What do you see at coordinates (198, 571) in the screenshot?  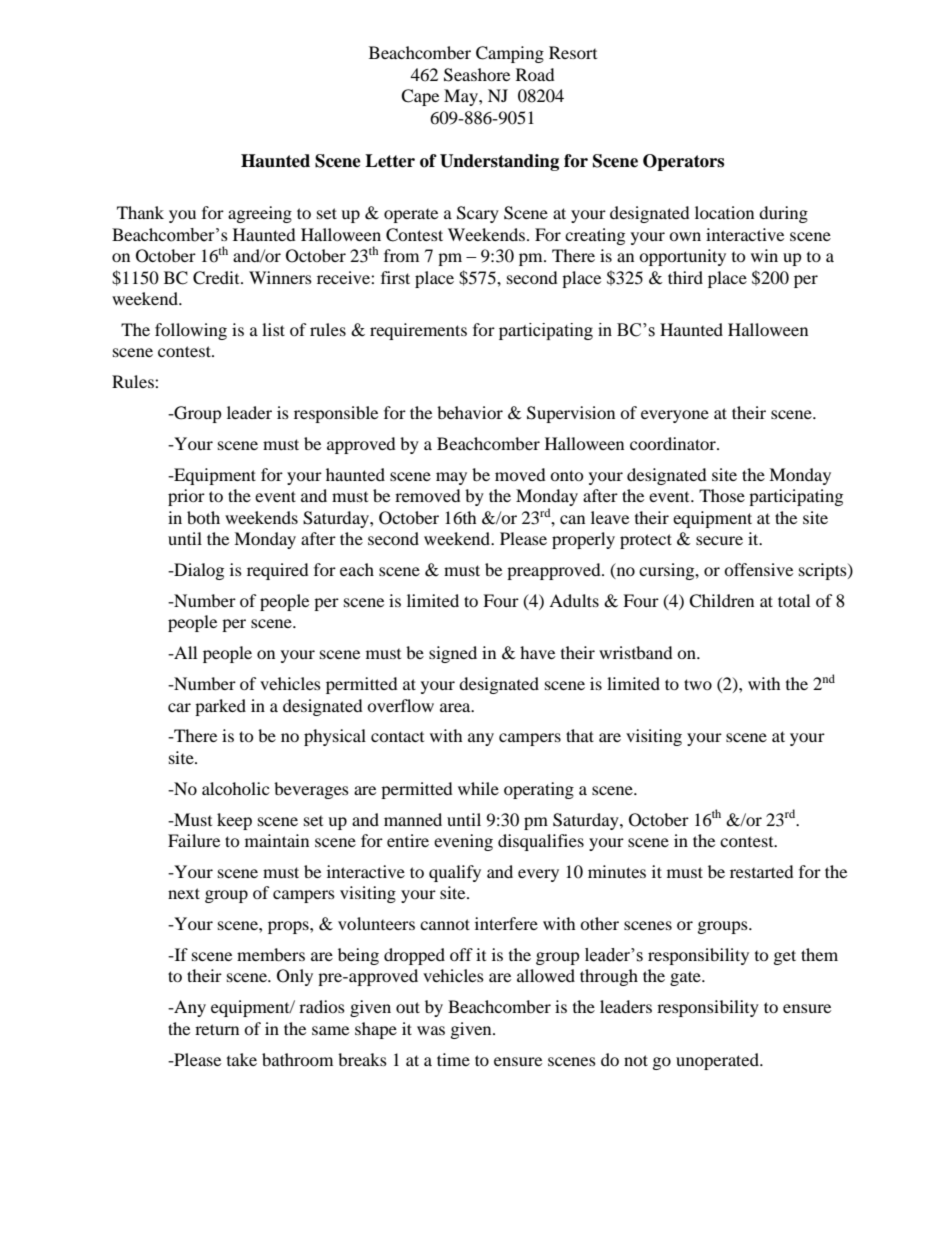 I see `Dialog` at bounding box center [198, 571].
